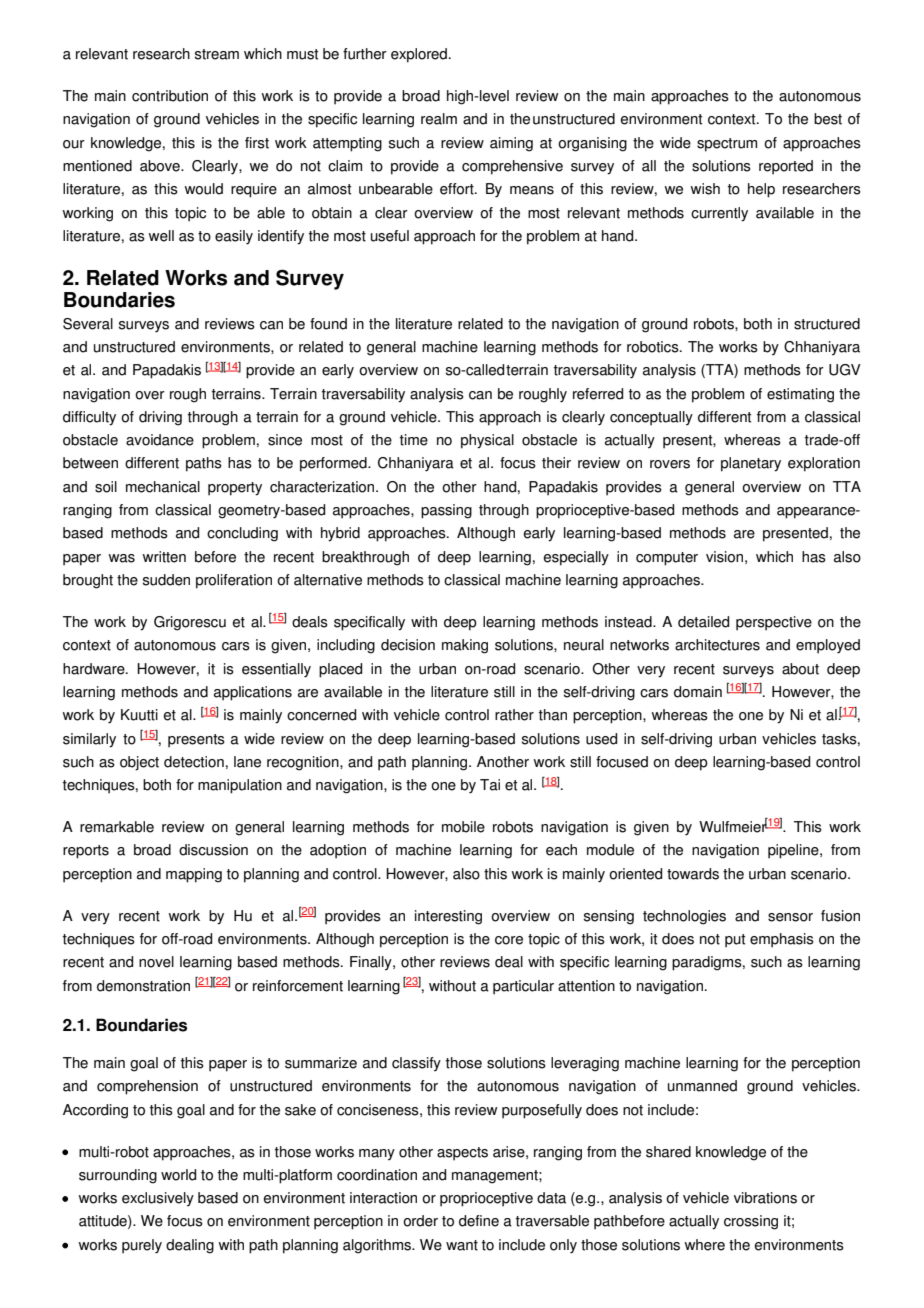 This page has width=924, height=1308. What do you see at coordinates (160, 440) in the page?
I see `avoidance` at bounding box center [160, 440].
